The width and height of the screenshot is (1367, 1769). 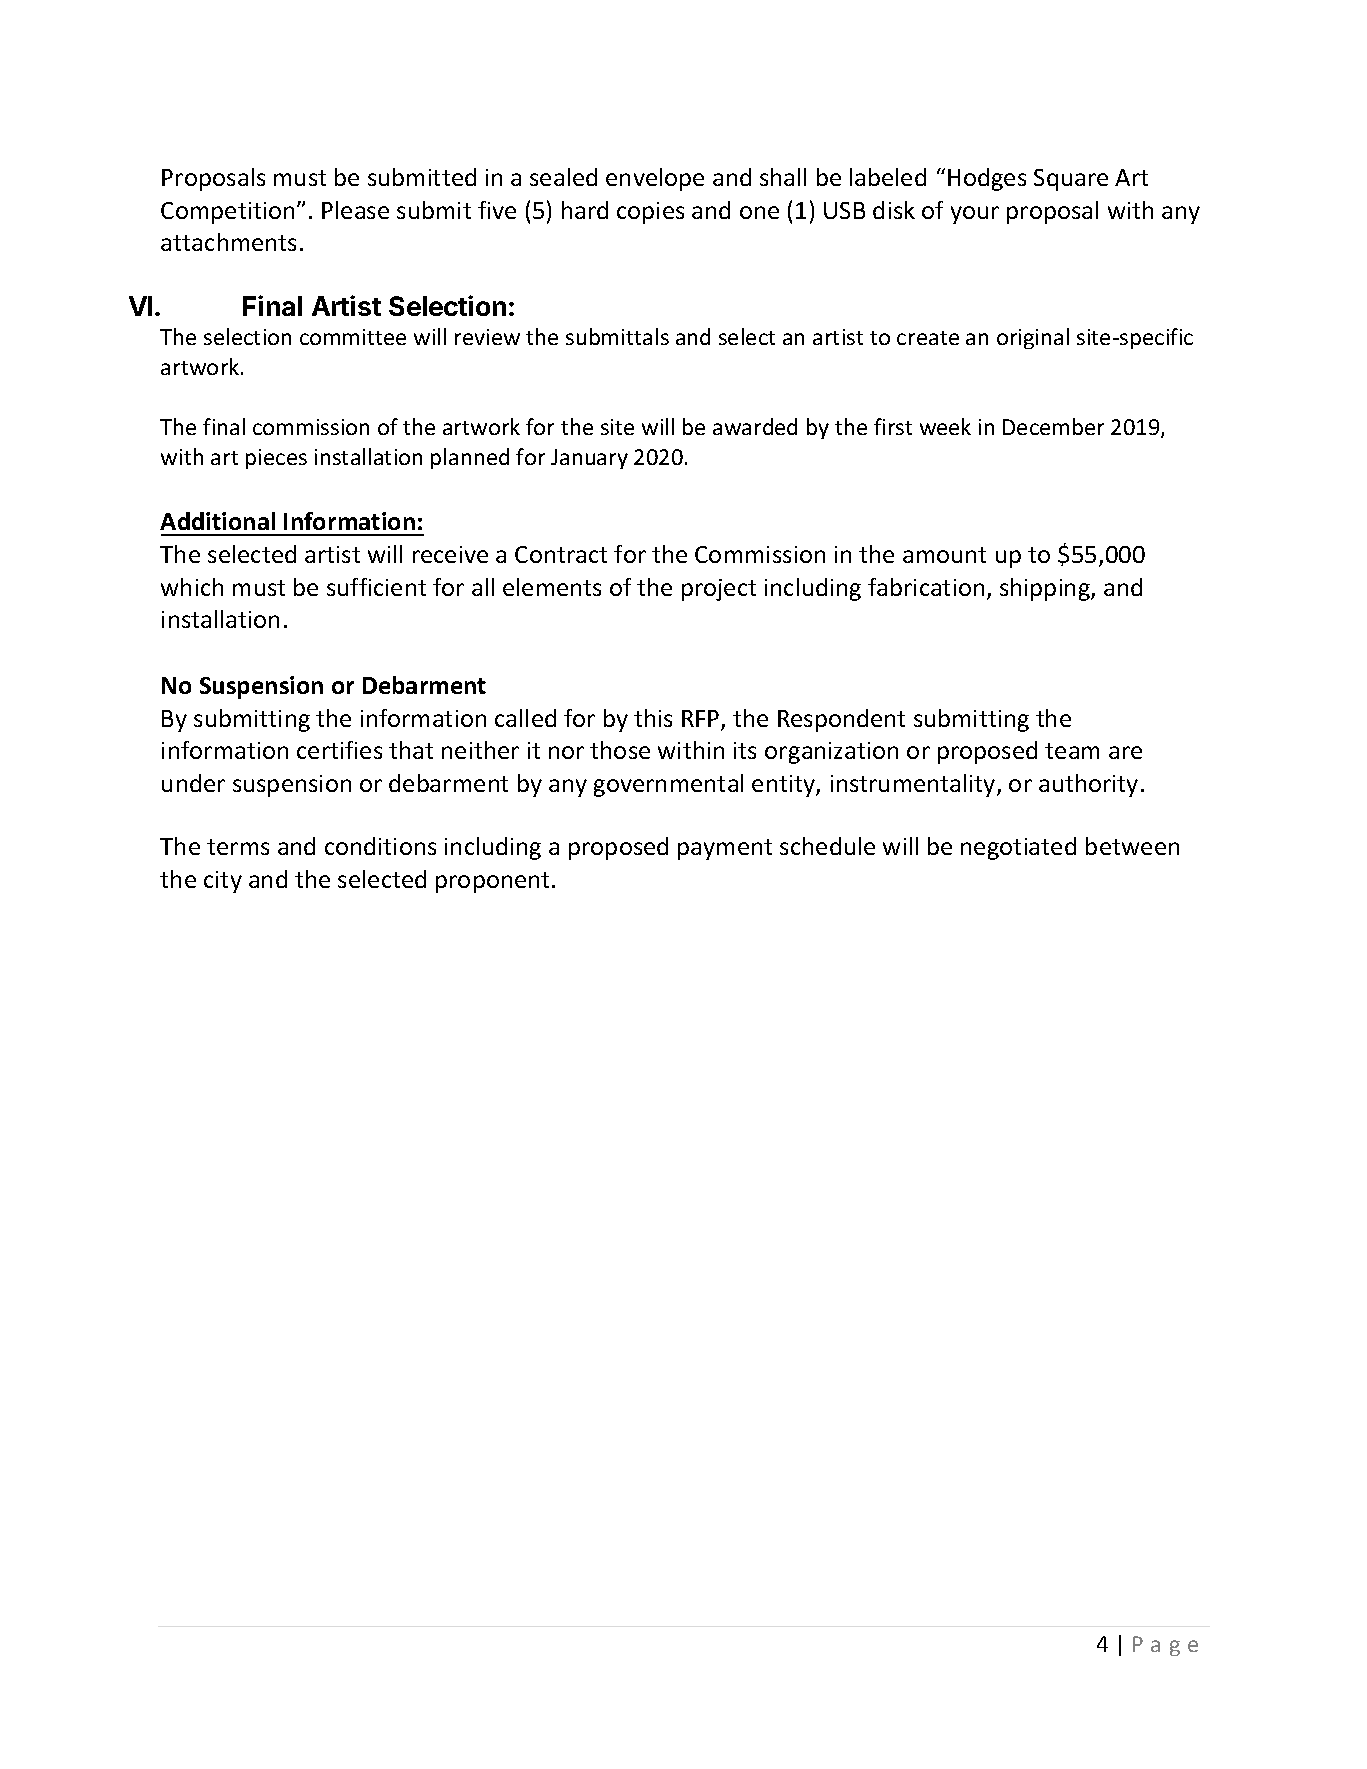 I want to click on terms, so click(x=238, y=847).
